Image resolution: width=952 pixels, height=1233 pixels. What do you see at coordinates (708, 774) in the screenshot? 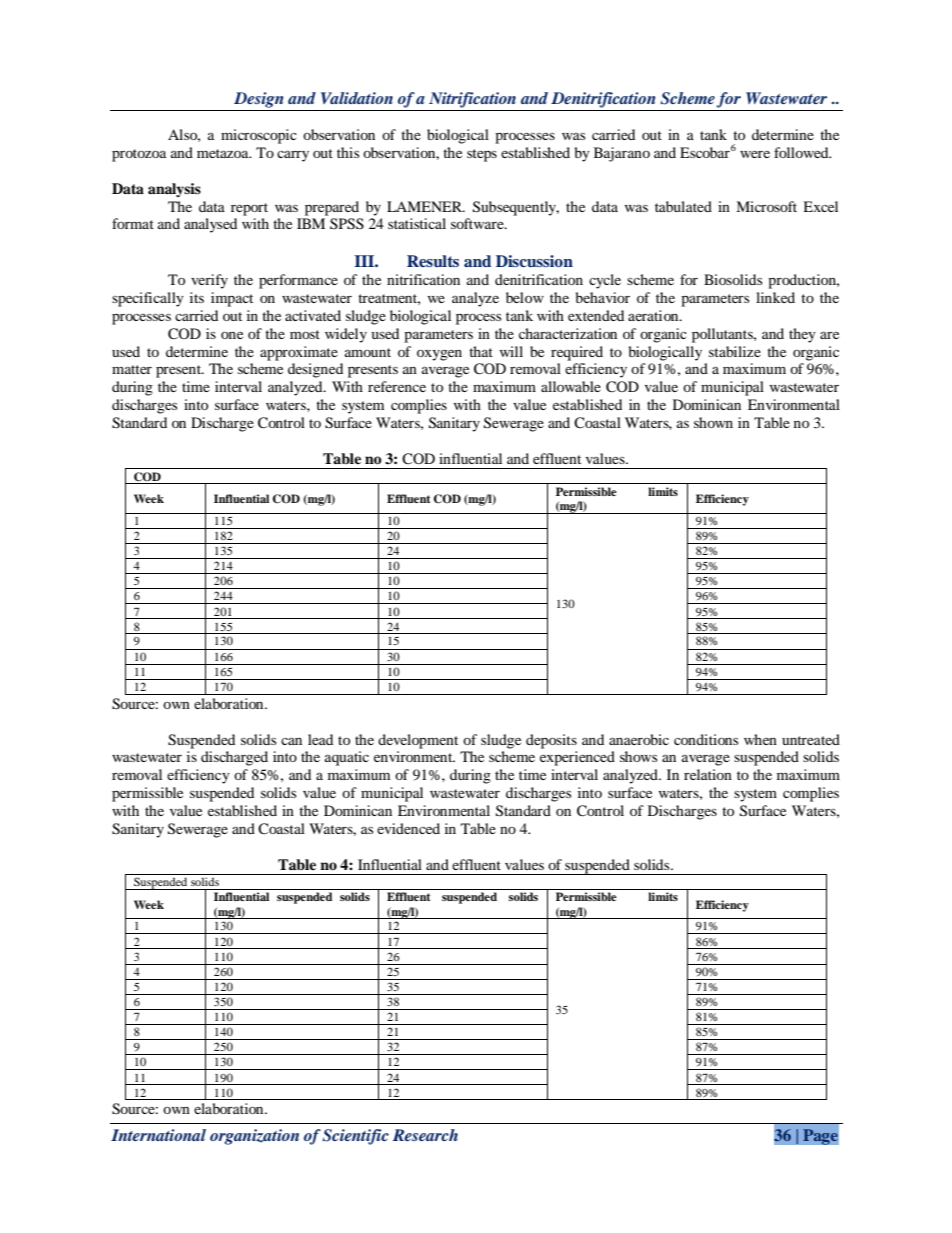
I see `relation` at bounding box center [708, 774].
